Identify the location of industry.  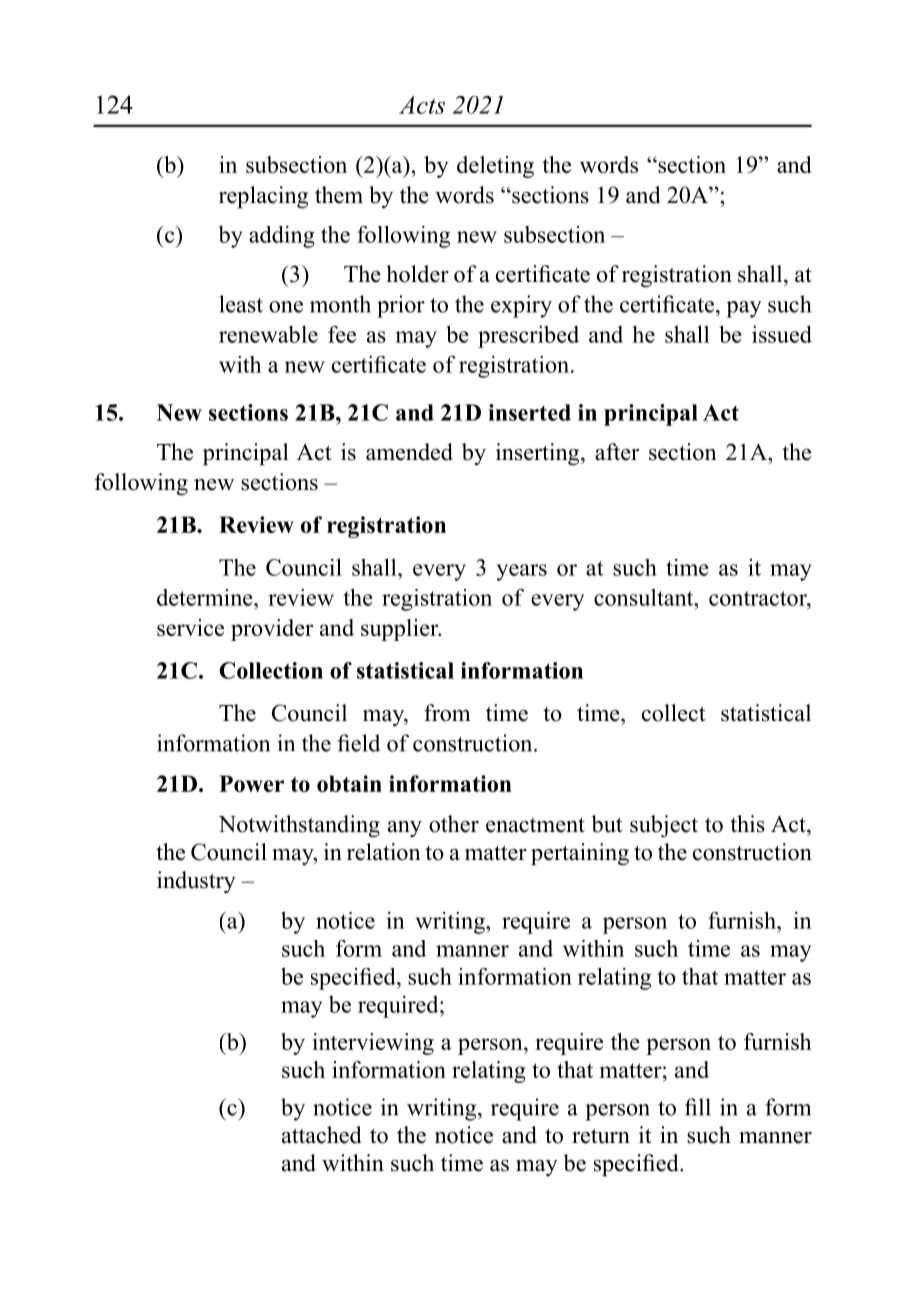
(196, 882).
